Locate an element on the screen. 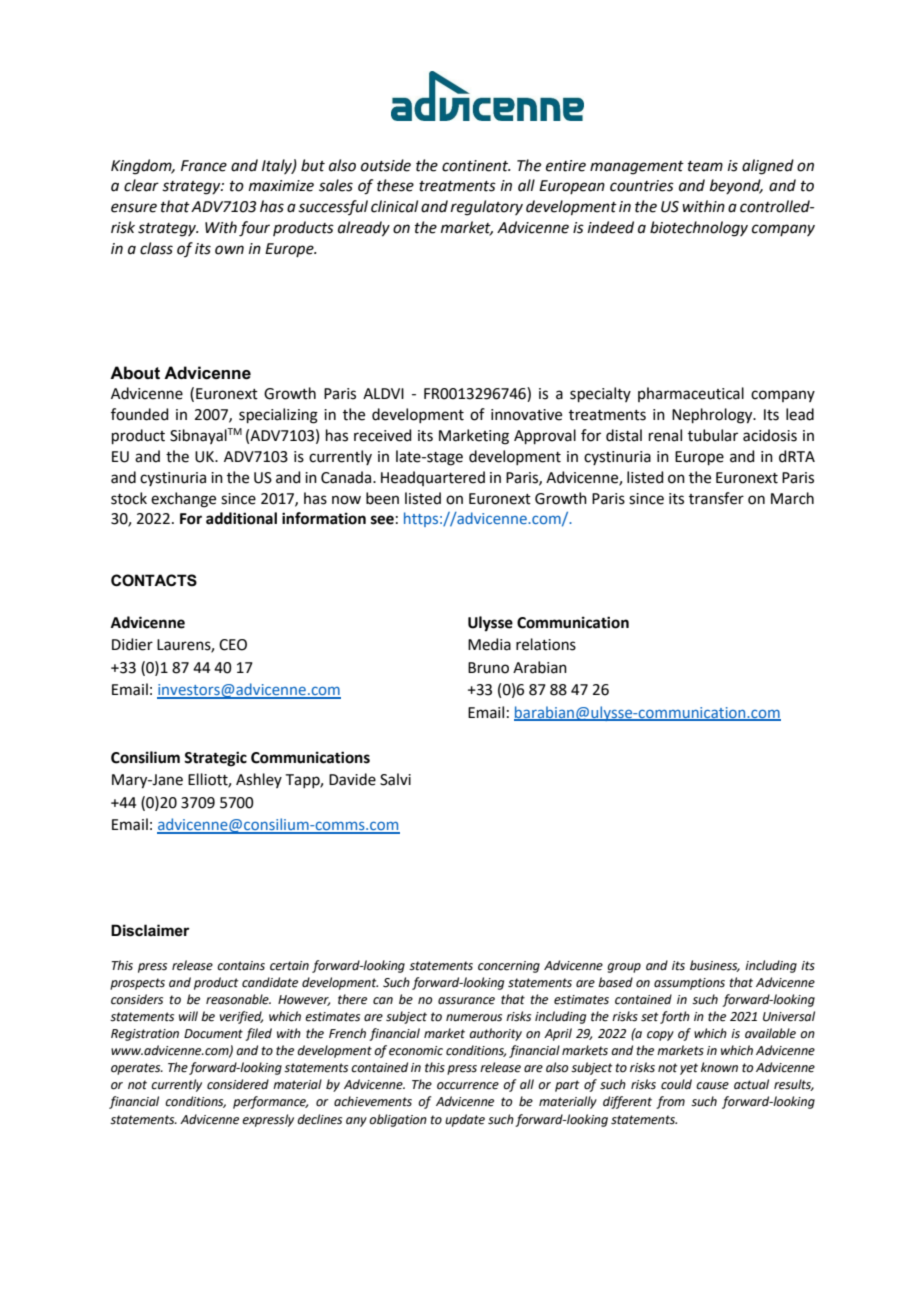 The width and height of the screenshot is (924, 1308). regulatory is located at coordinates (487, 208).
